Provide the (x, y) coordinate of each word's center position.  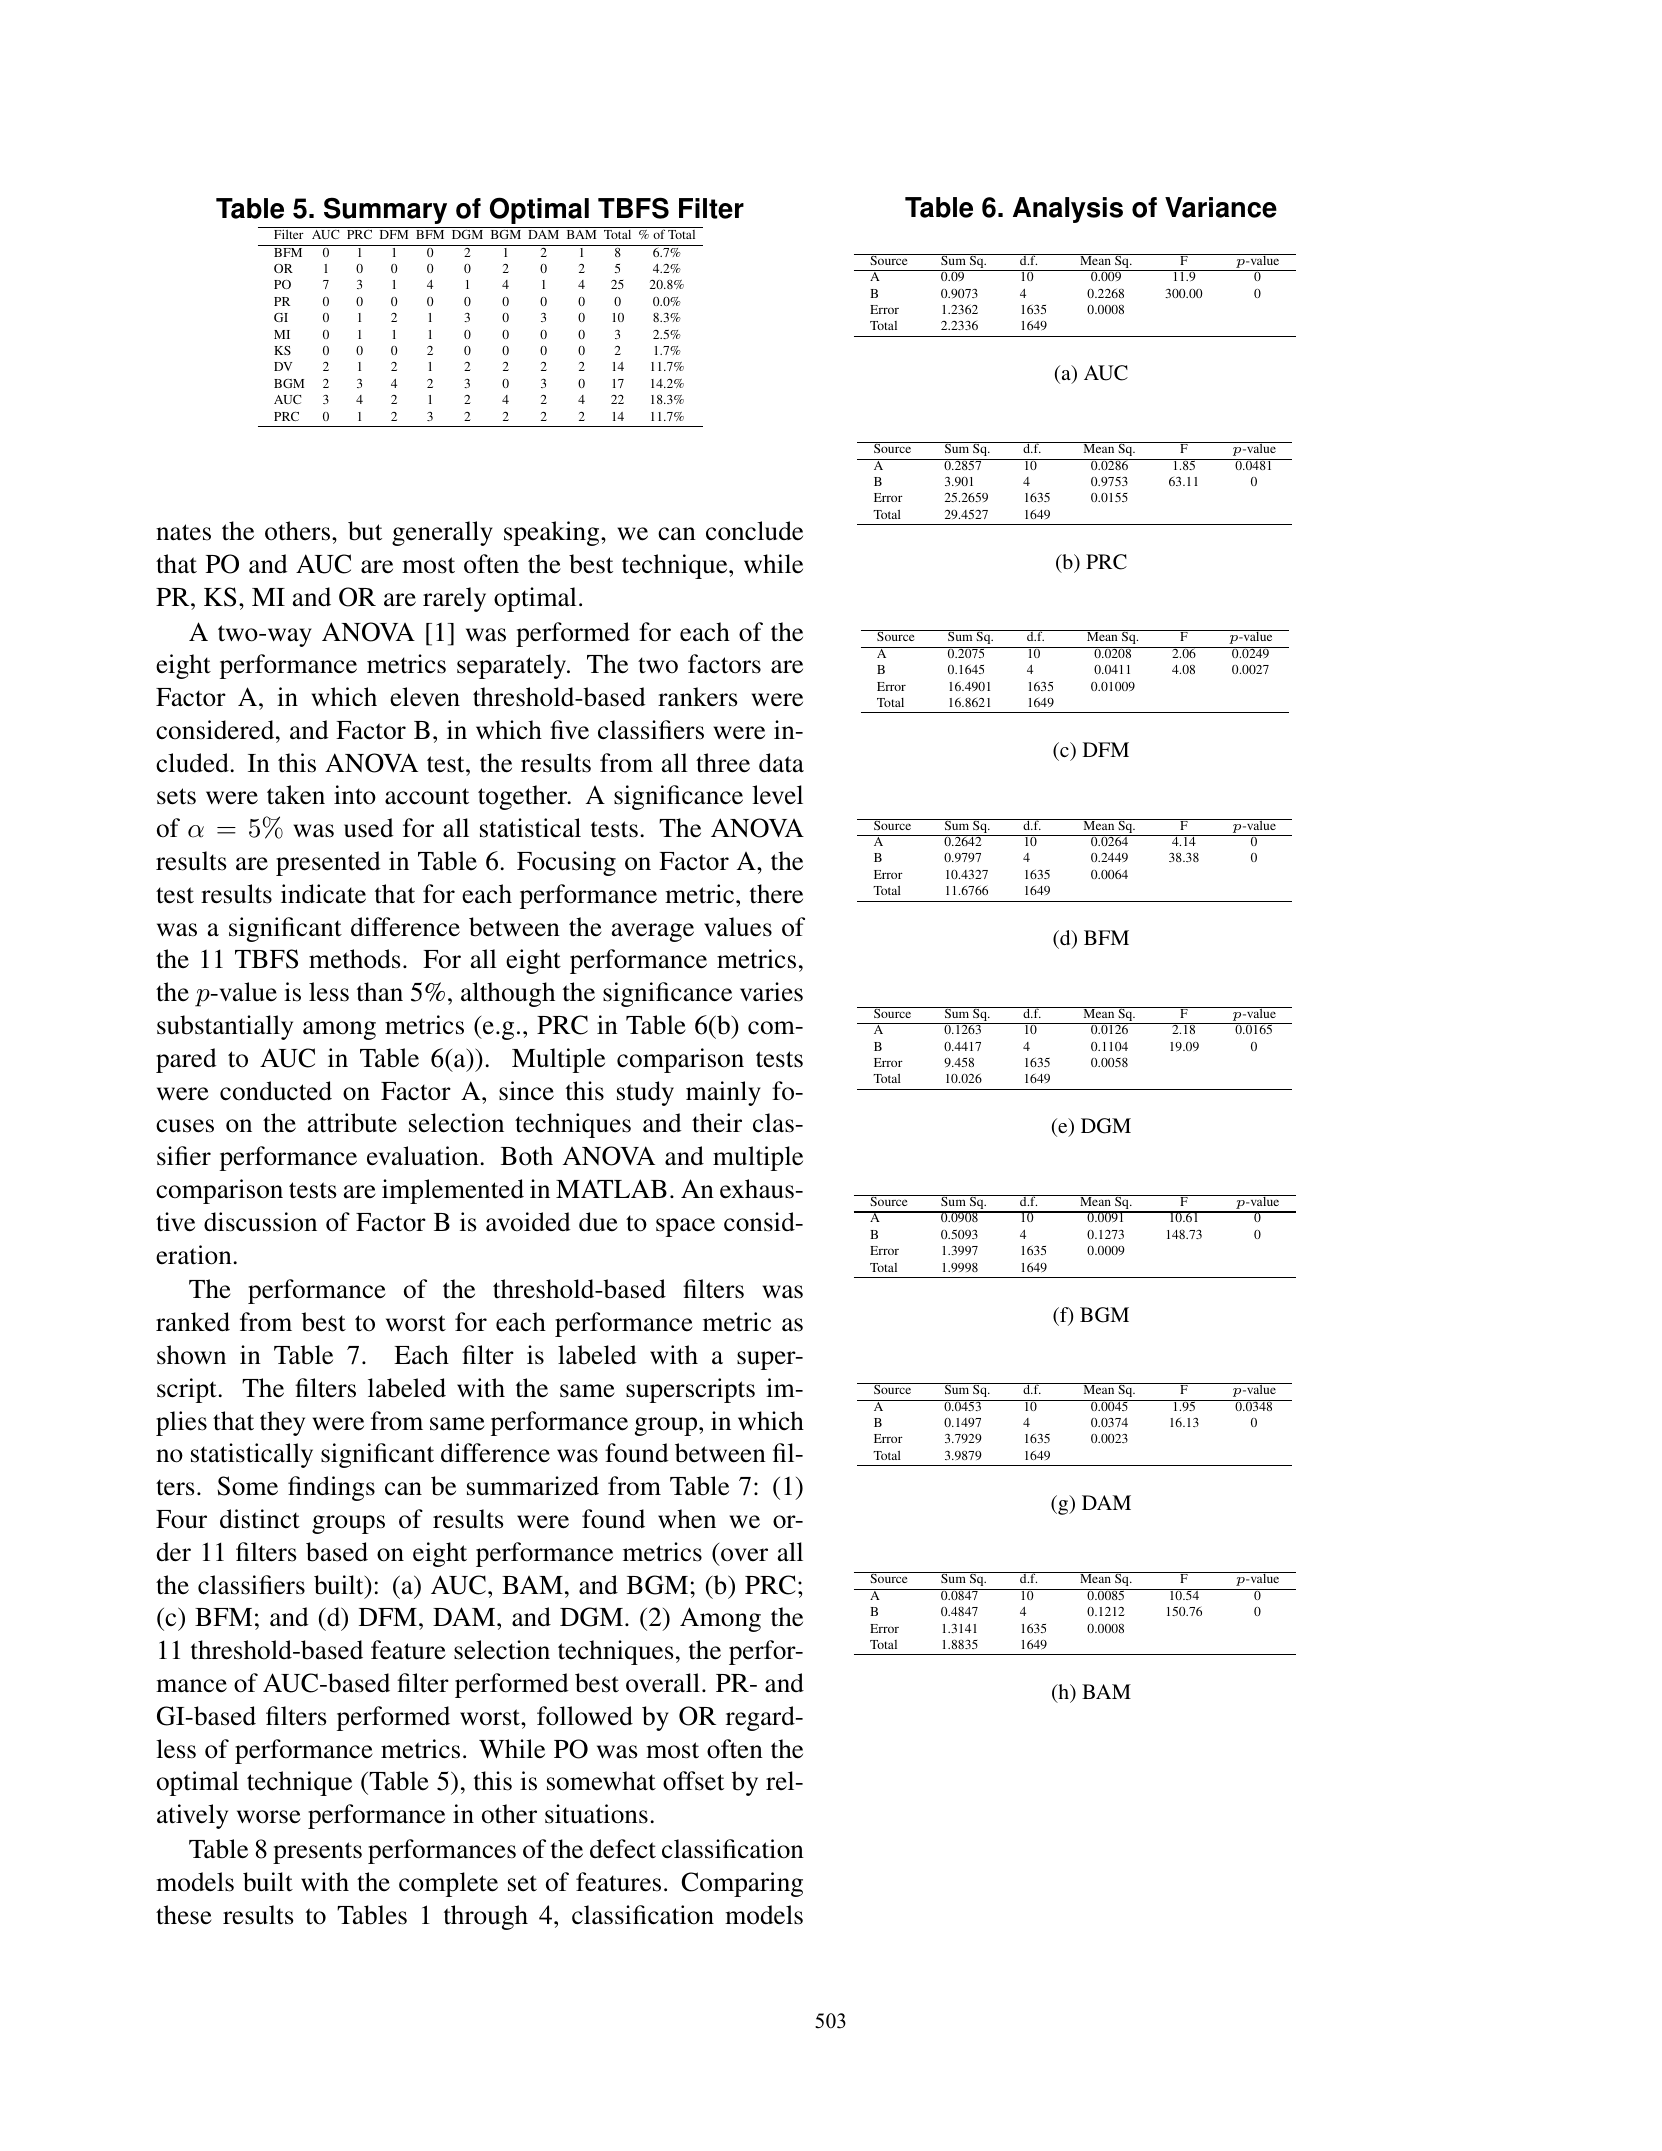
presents (317, 1853)
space (685, 1227)
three (723, 763)
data (781, 763)
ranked (193, 1322)
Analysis (1068, 210)
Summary (385, 210)
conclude (754, 531)
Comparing (742, 1884)
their (717, 1123)
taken (296, 795)
